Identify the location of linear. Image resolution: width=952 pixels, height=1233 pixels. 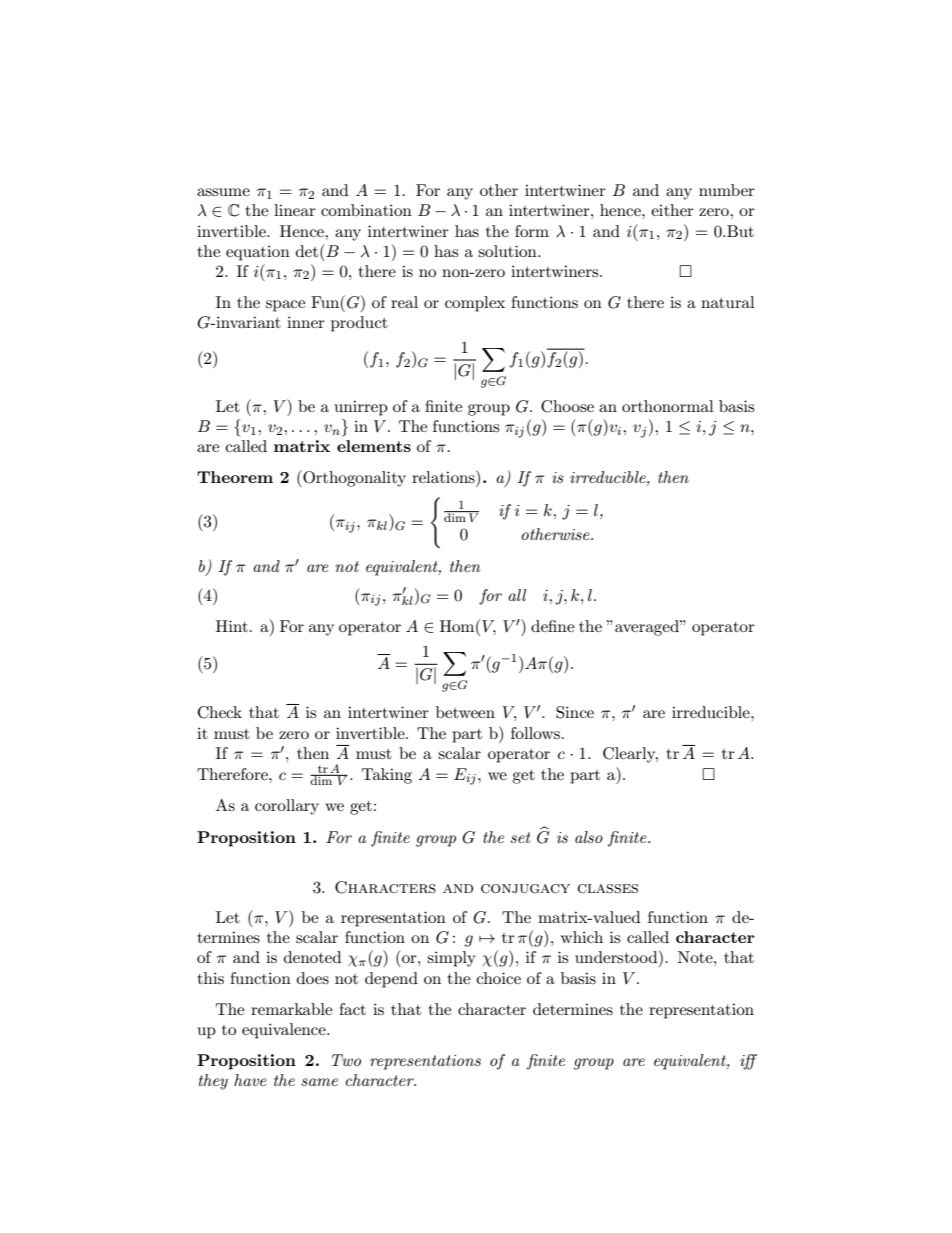
(295, 210).
